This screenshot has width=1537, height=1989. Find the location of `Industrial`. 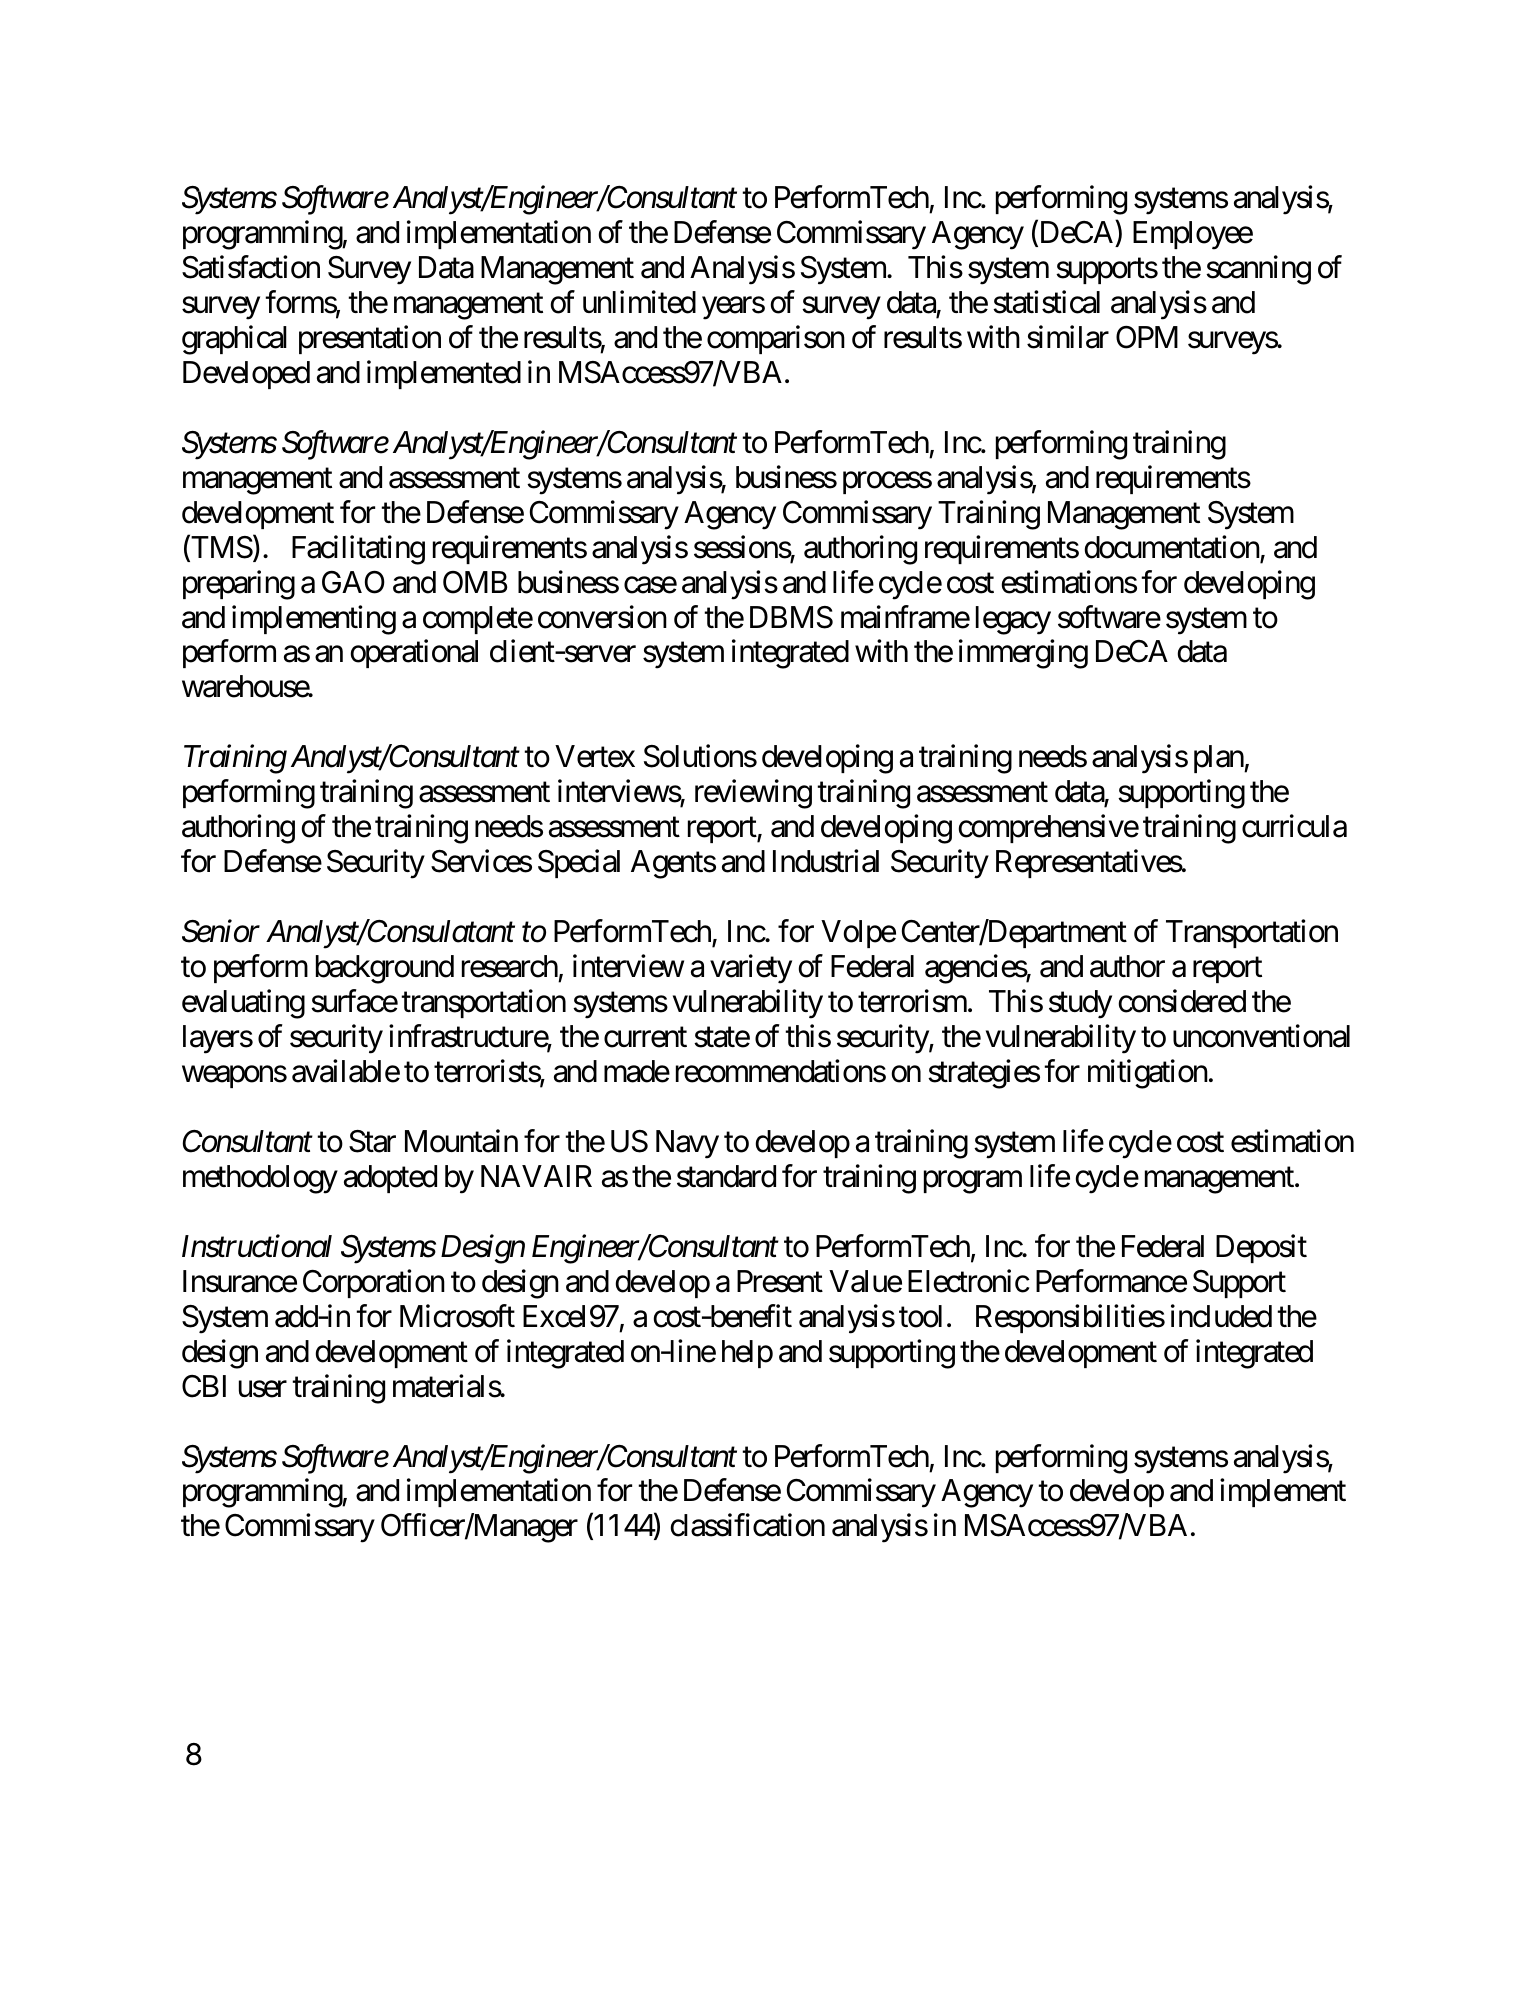

Industrial is located at coordinates (826, 861).
